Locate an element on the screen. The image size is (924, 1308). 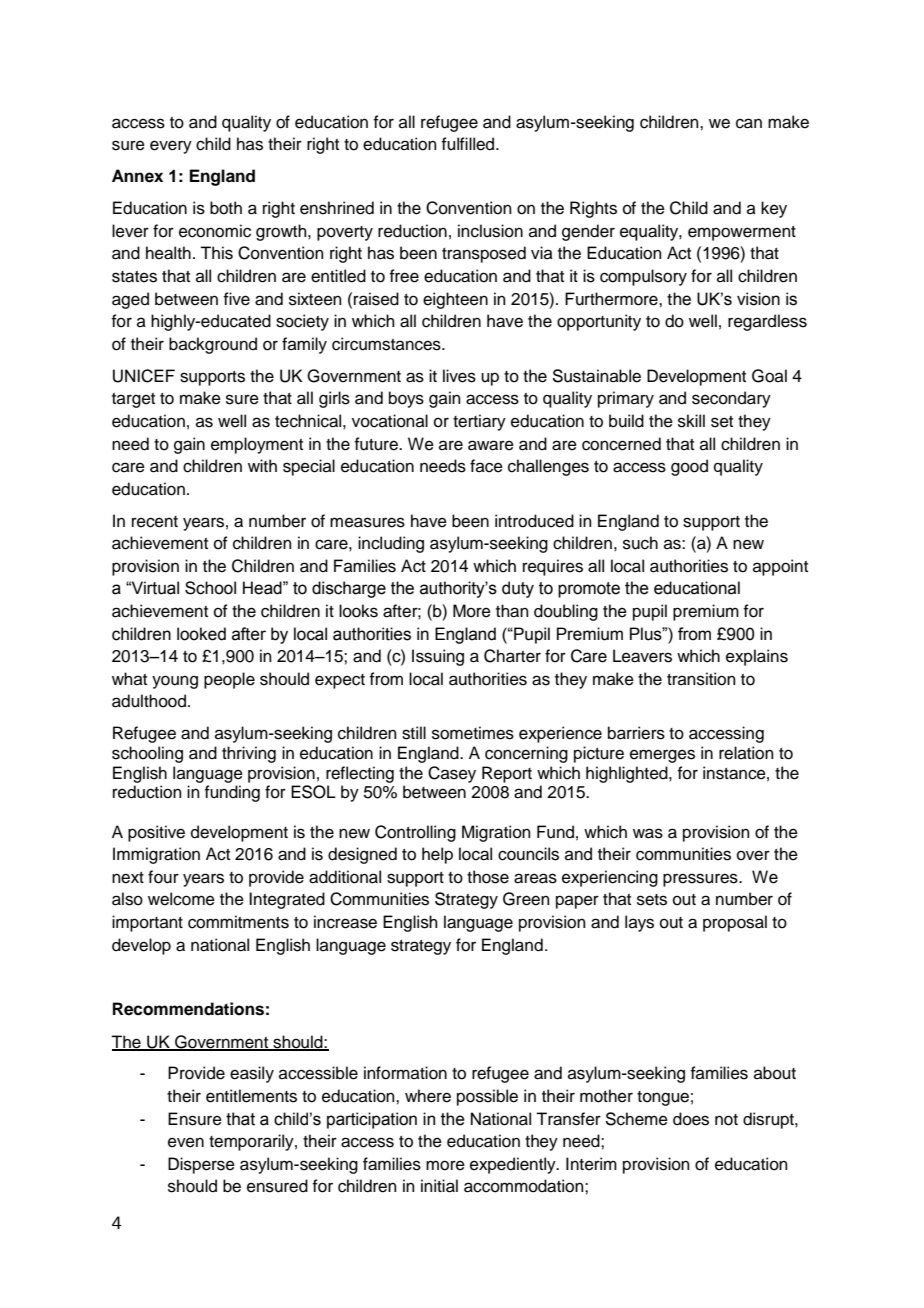
with is located at coordinates (262, 465).
